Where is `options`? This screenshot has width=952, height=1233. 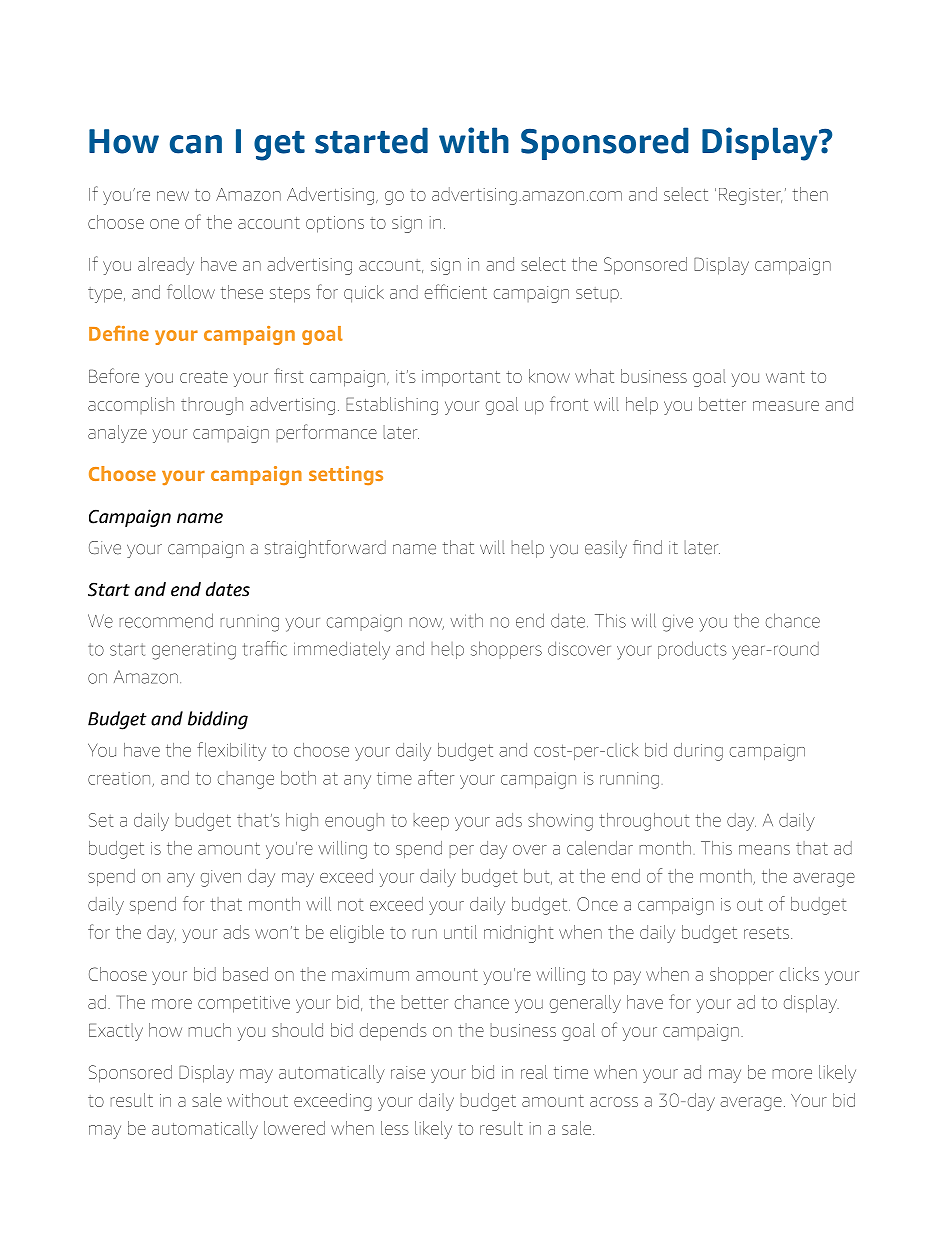 options is located at coordinates (335, 224).
